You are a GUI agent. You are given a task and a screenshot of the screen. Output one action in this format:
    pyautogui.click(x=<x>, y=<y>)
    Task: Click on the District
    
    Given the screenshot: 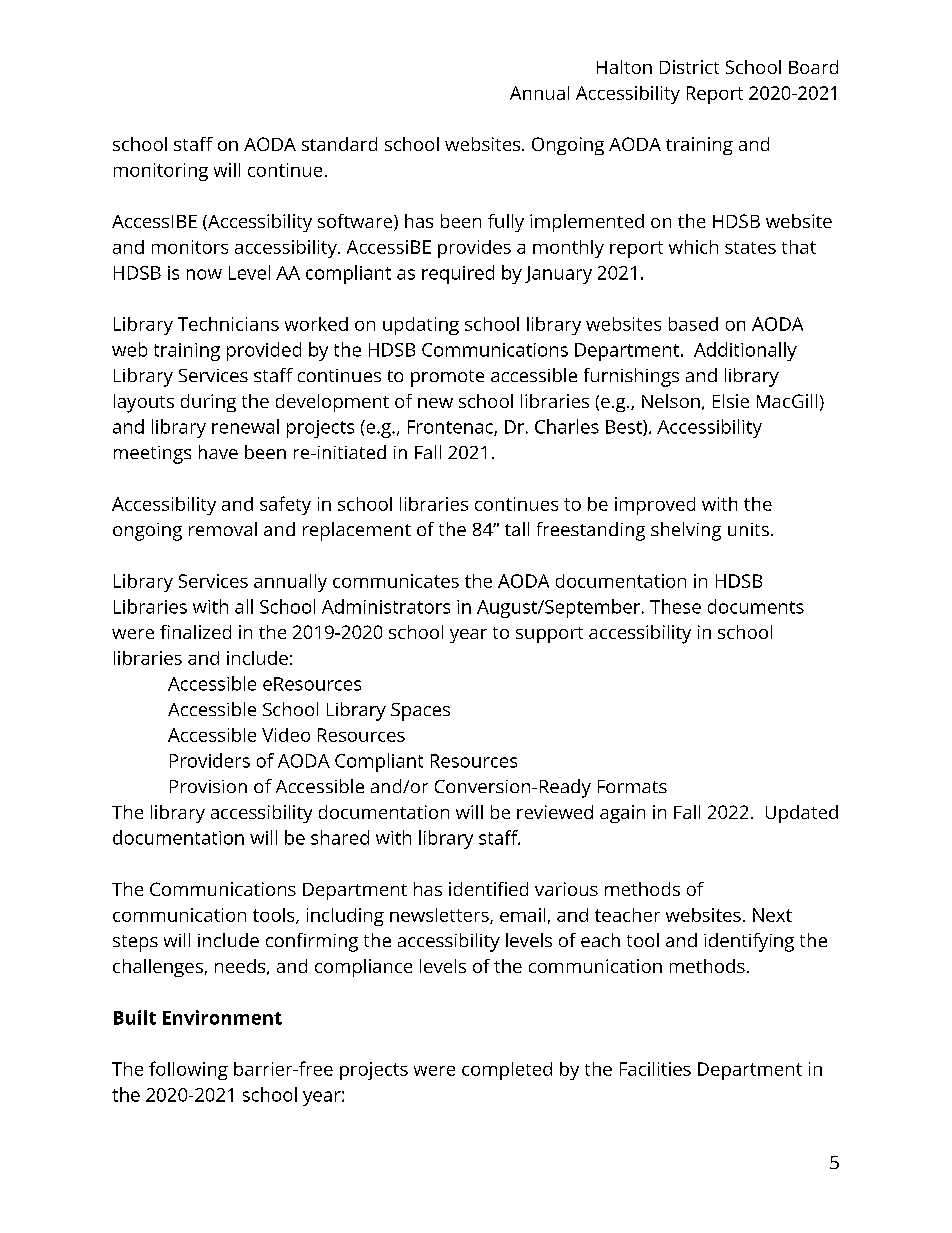 What is the action you would take?
    pyautogui.click(x=689, y=67)
